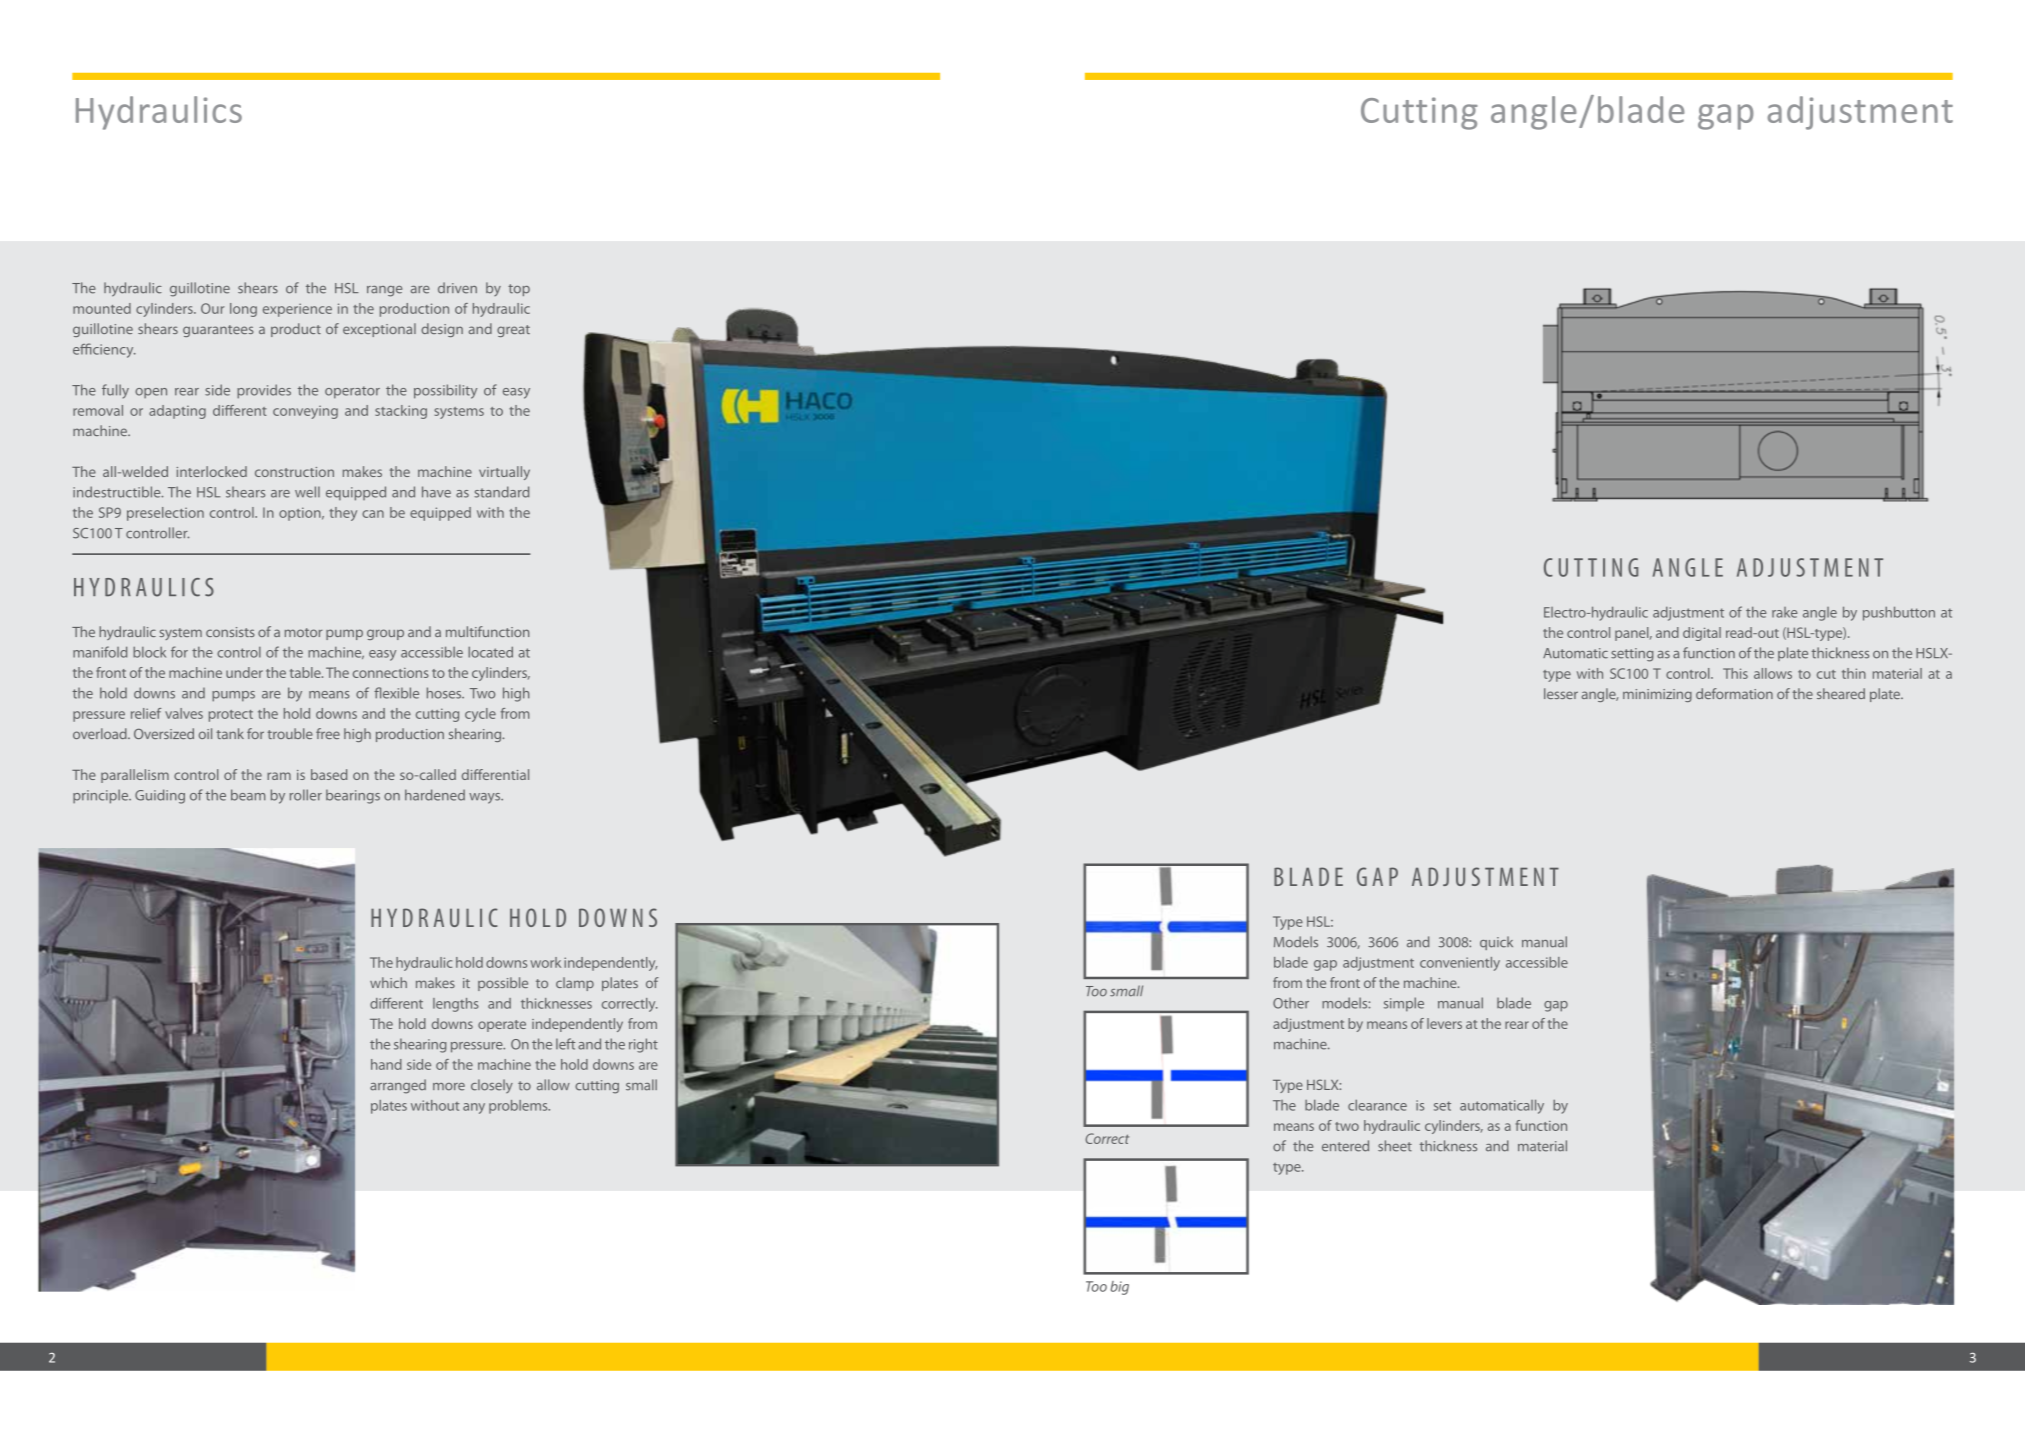 Image resolution: width=2025 pixels, height=1432 pixels. Describe the element at coordinates (1702, 634) in the image. I see `digital` at that location.
